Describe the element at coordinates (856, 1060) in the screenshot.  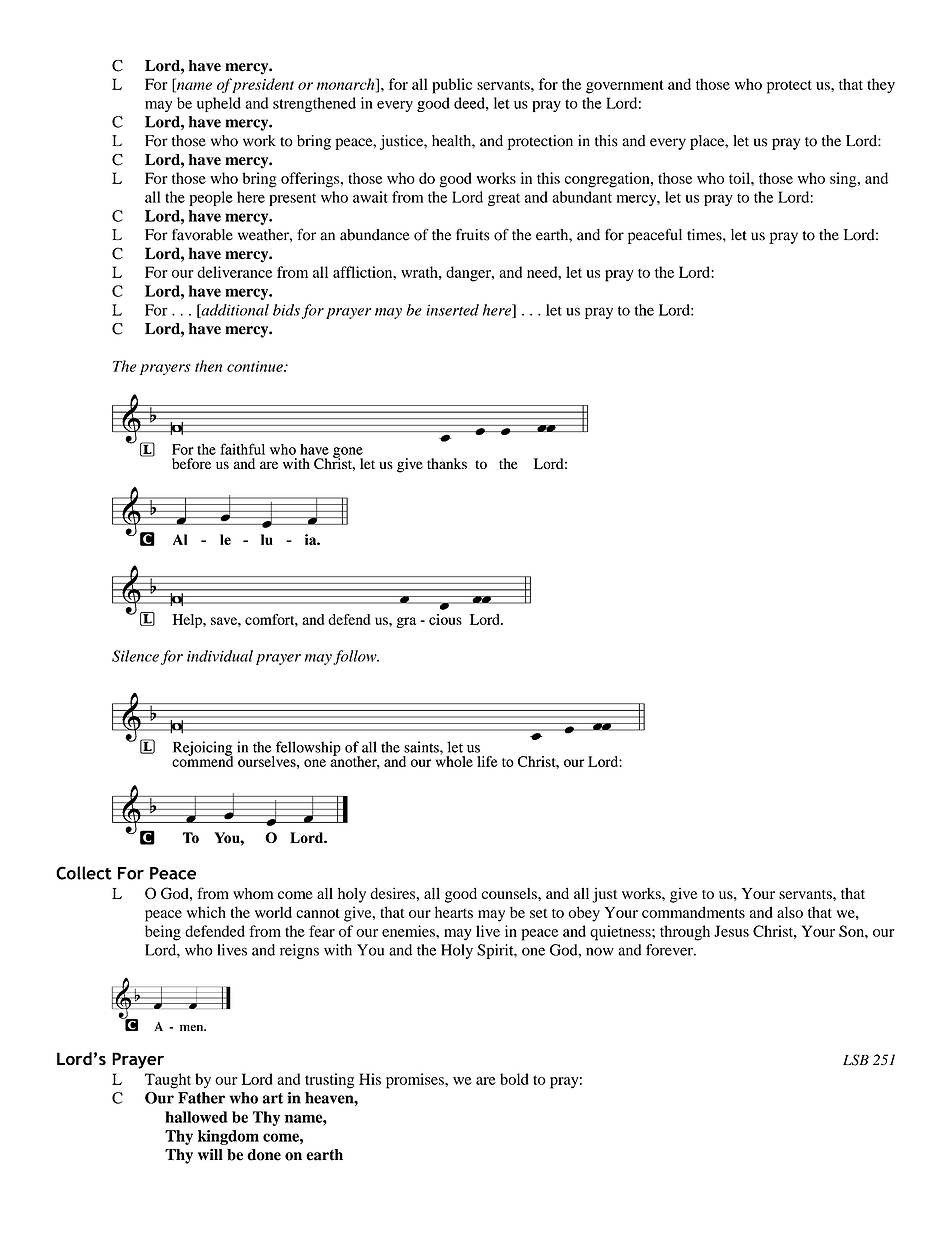
I see `LSB` at that location.
